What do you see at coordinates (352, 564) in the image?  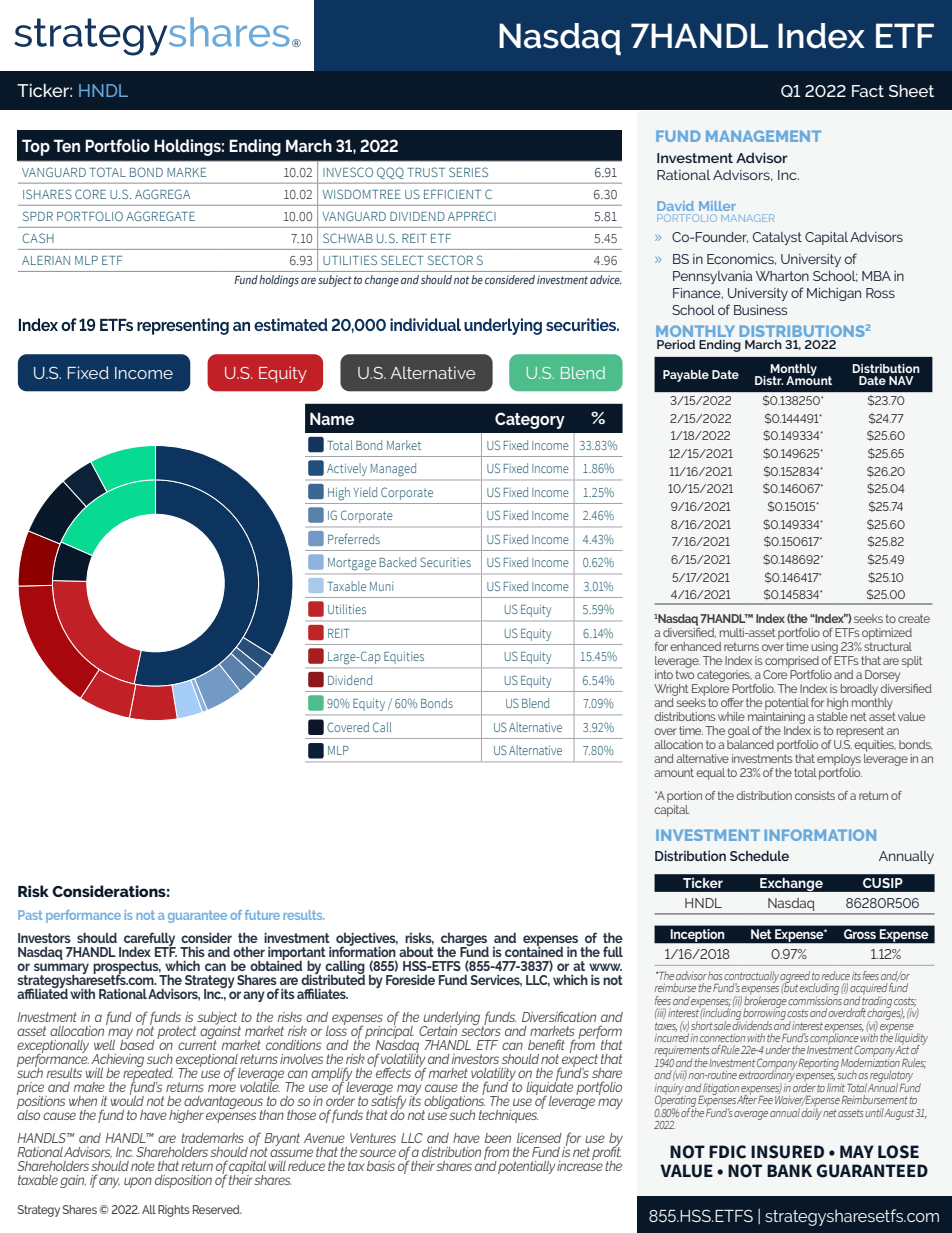 I see `Mortgage` at bounding box center [352, 564].
